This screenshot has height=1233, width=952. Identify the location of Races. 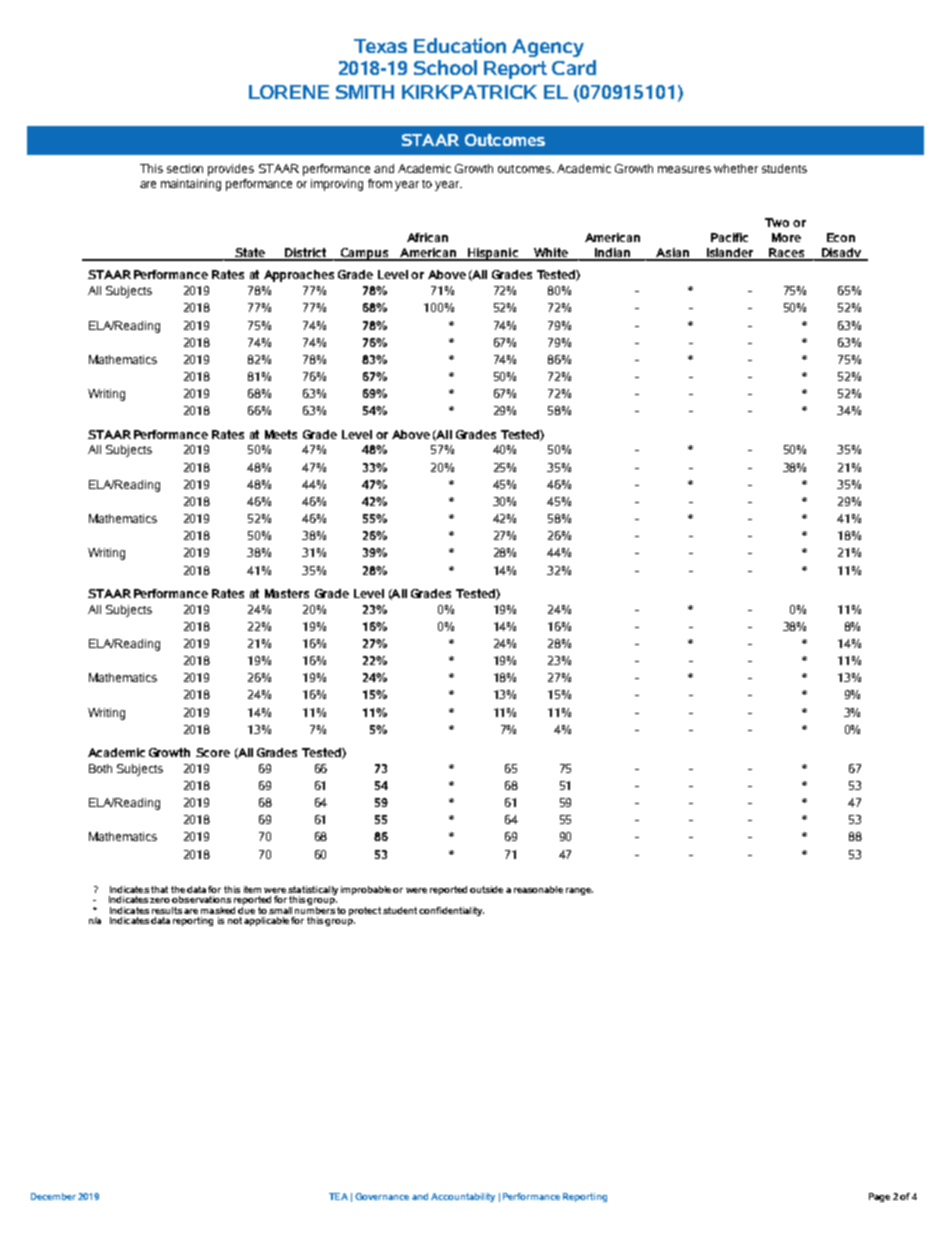
(787, 254).
